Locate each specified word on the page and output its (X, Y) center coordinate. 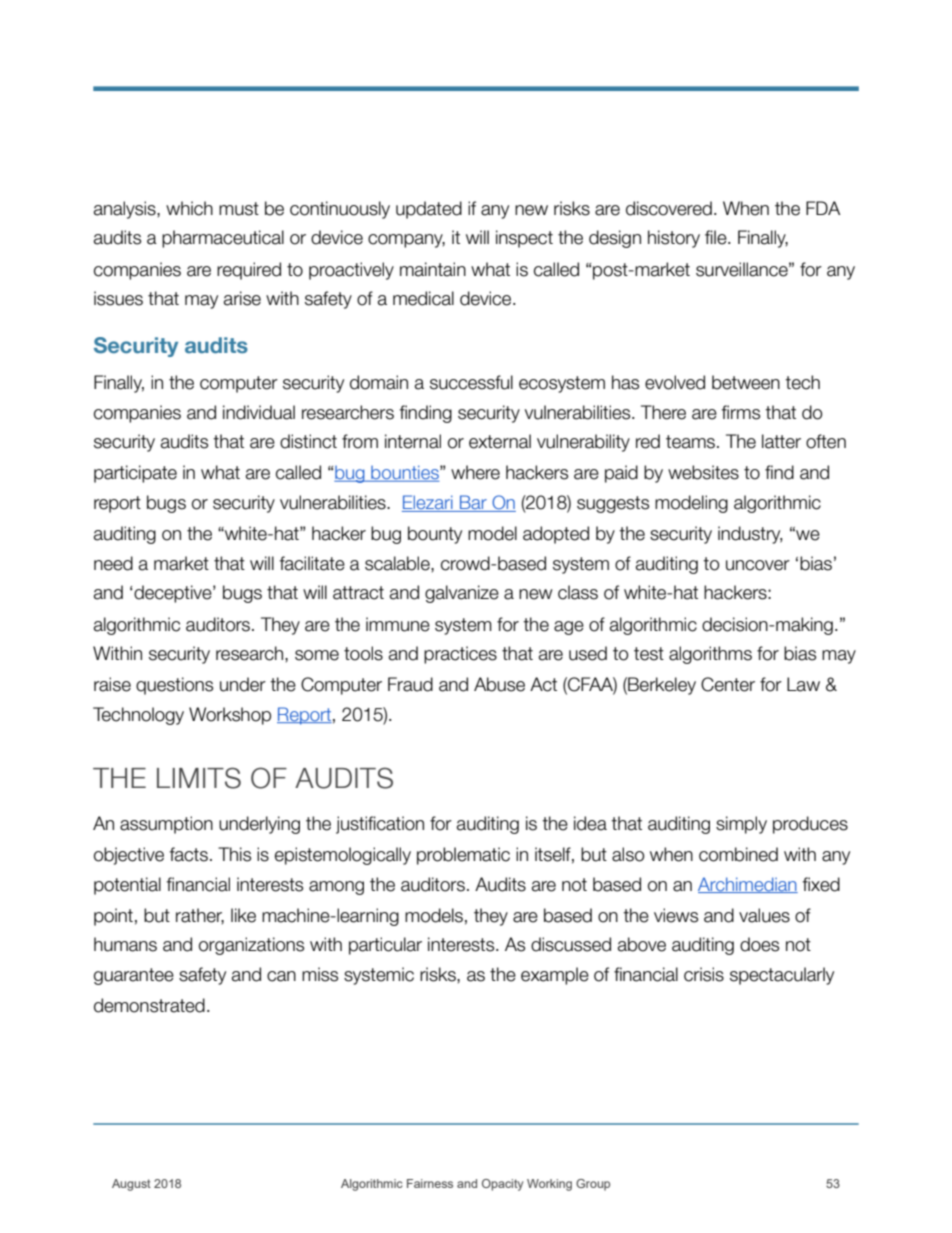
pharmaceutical (223, 239)
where (475, 472)
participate (135, 474)
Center (728, 684)
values (764, 915)
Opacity (502, 1185)
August (131, 1185)
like (243, 915)
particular (385, 946)
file (717, 237)
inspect (524, 239)
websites (703, 472)
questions (174, 686)
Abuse (499, 684)
